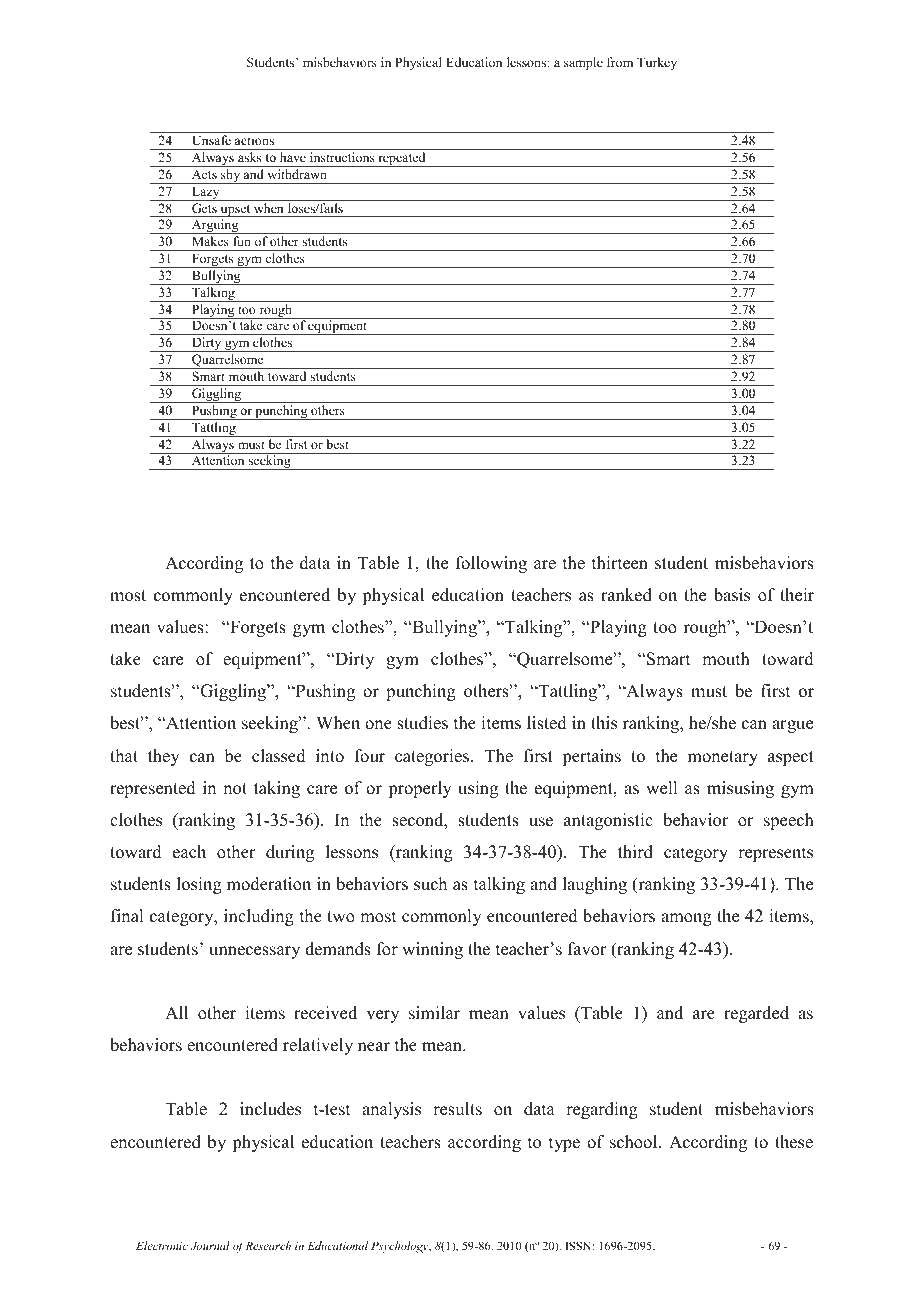 The image size is (924, 1308). What do you see at coordinates (457, 1109) in the document?
I see `results` at bounding box center [457, 1109].
